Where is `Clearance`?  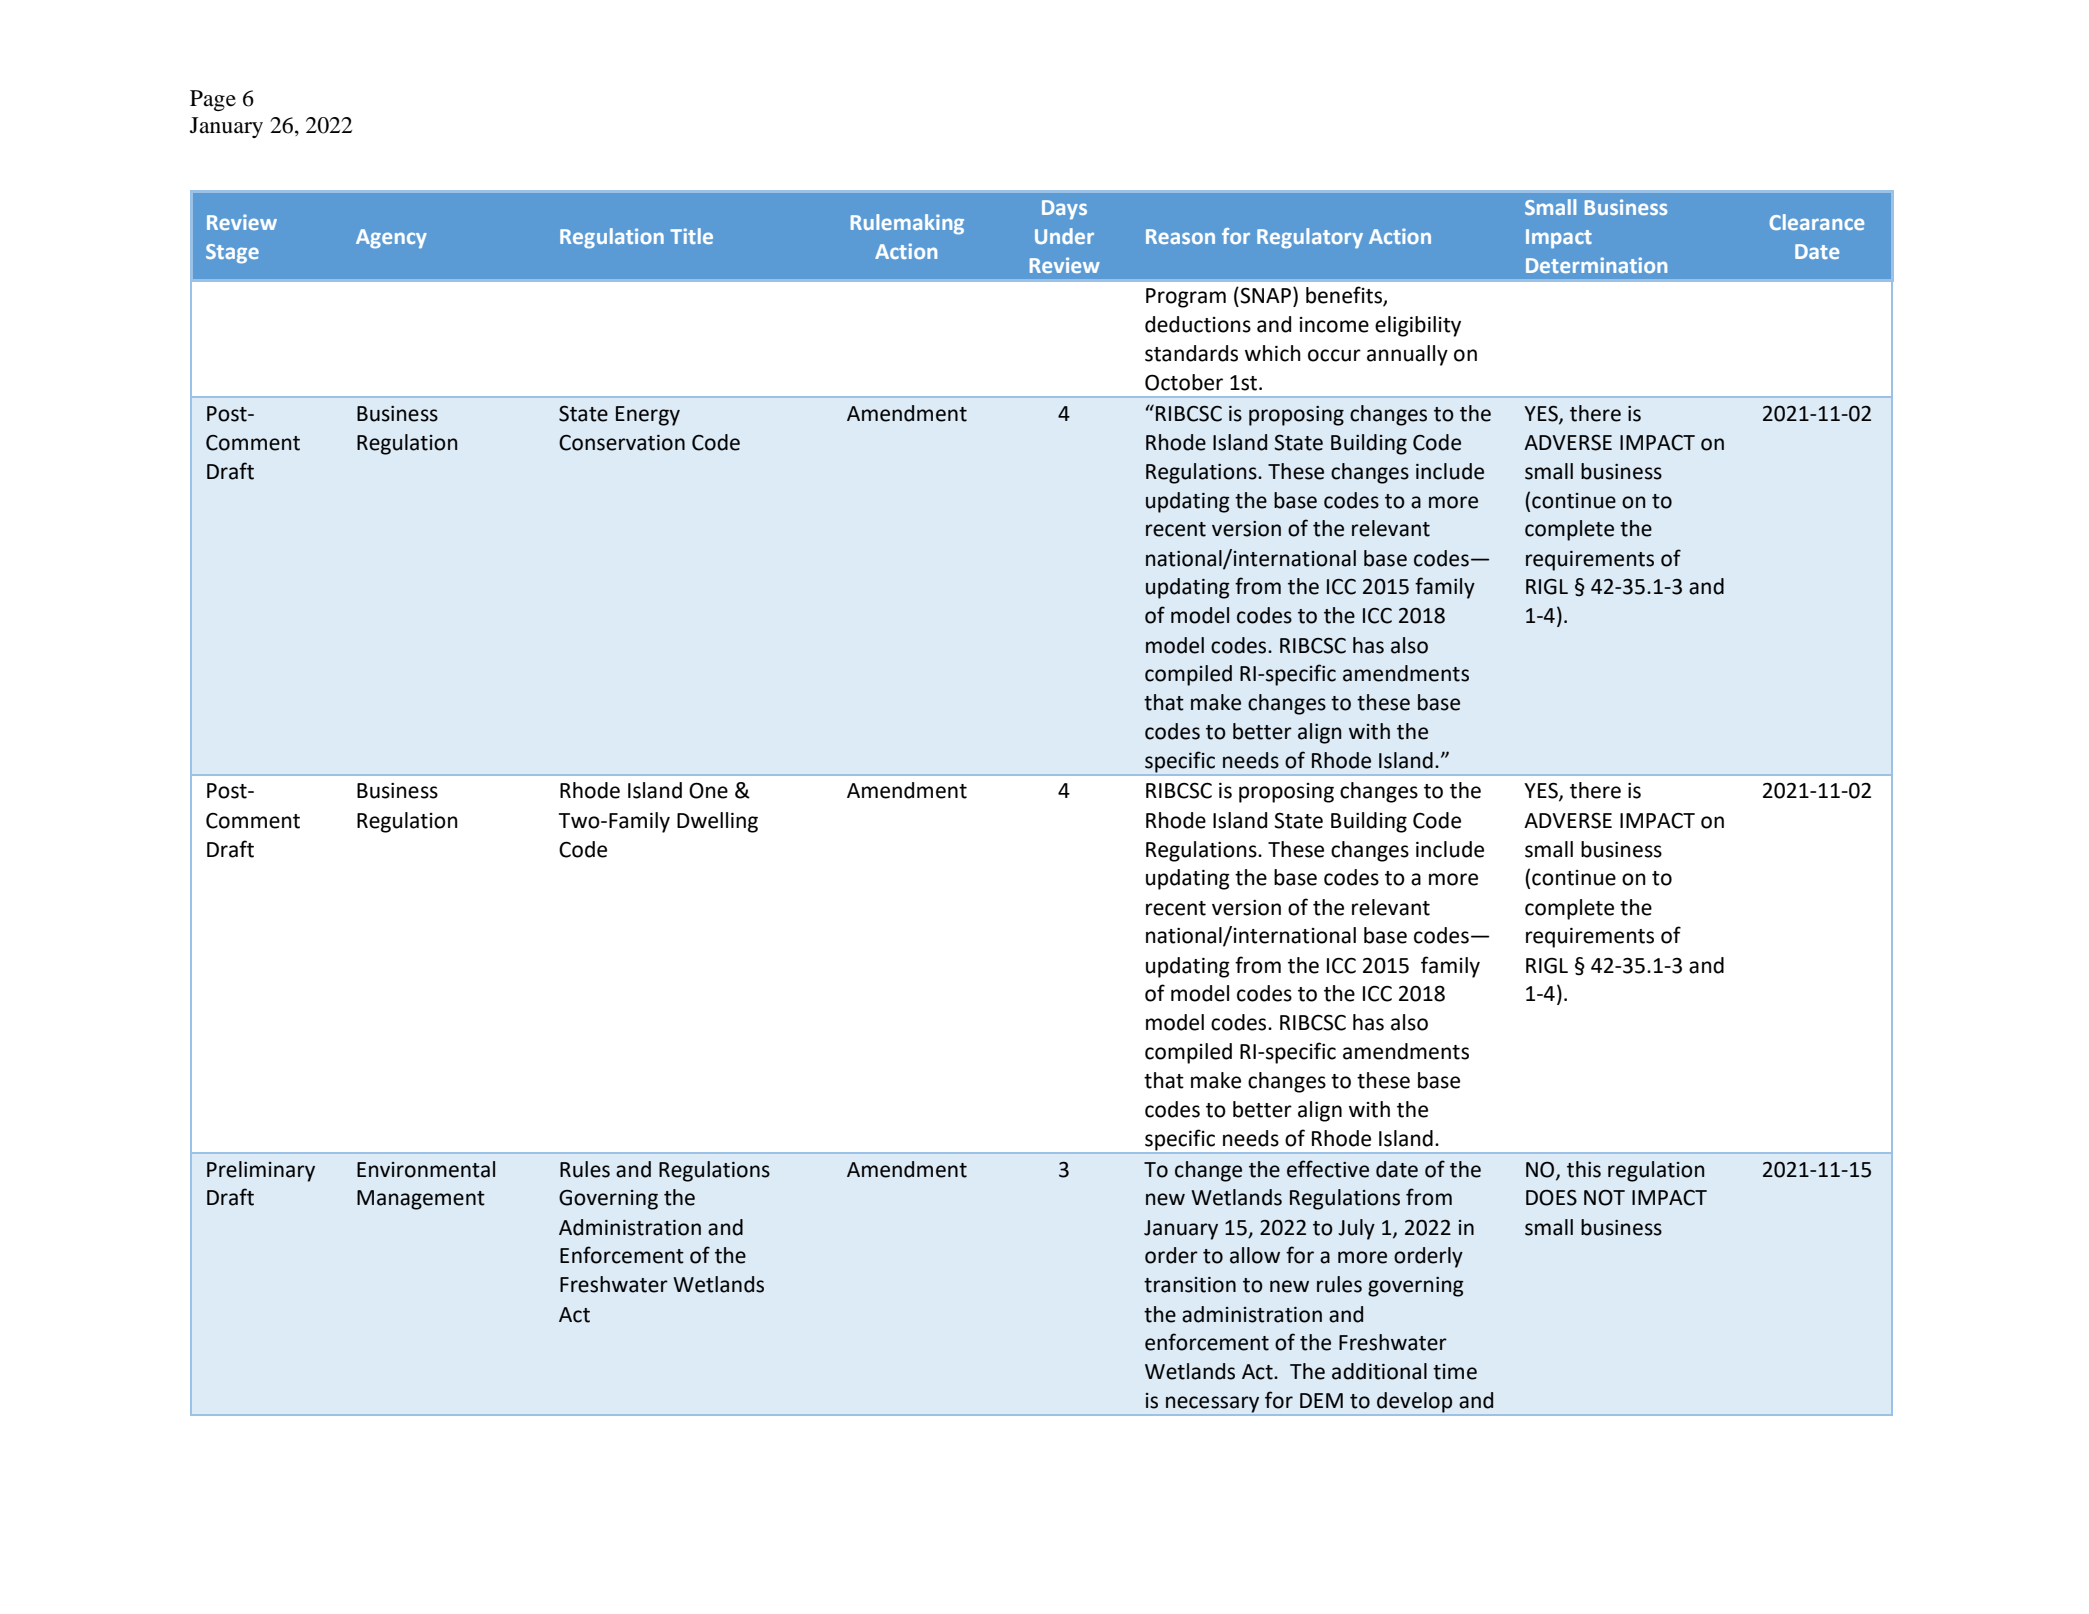
Clearance is located at coordinates (1817, 222).
